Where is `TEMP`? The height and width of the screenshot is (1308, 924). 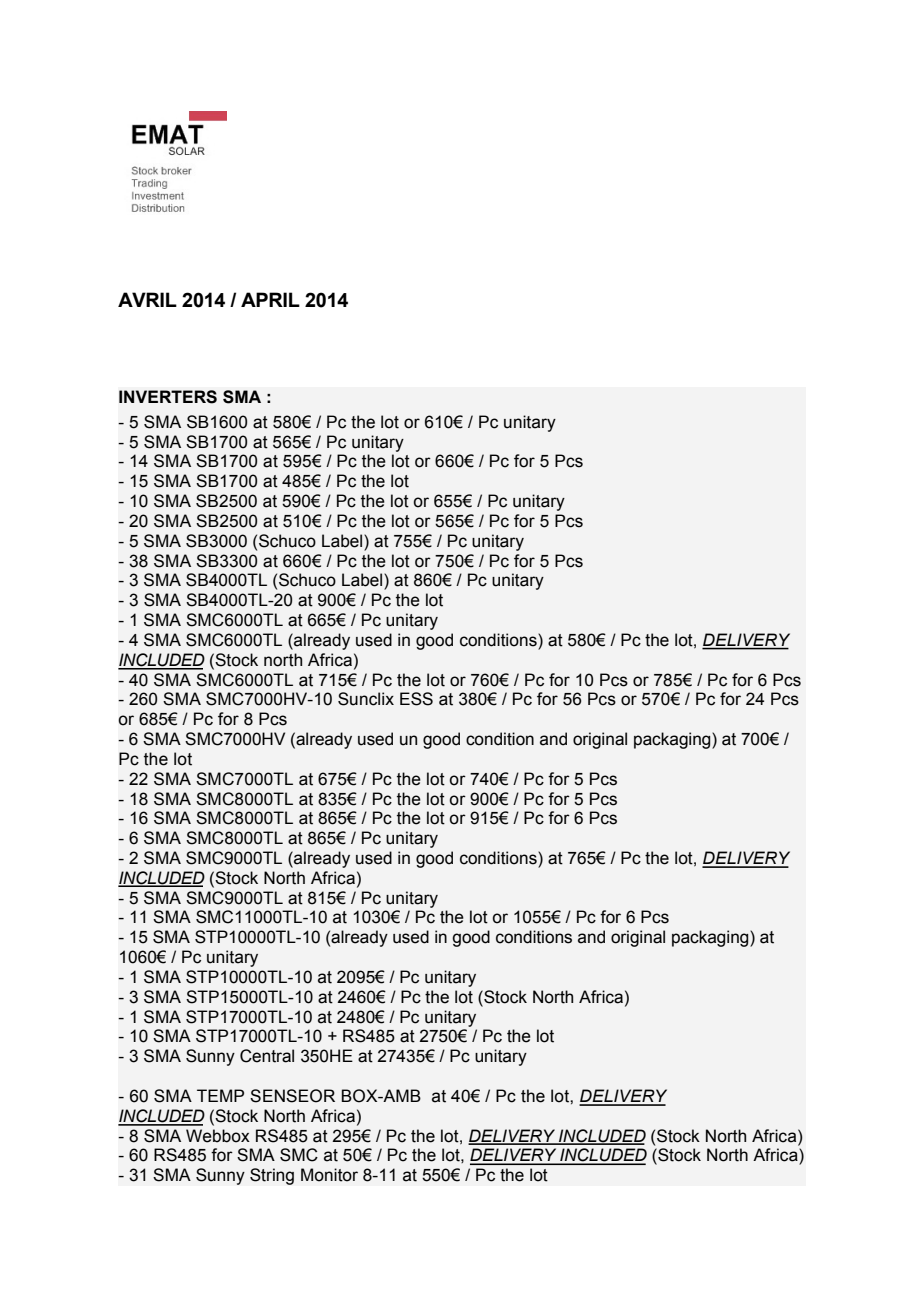 TEMP is located at coordinates (220, 1095).
